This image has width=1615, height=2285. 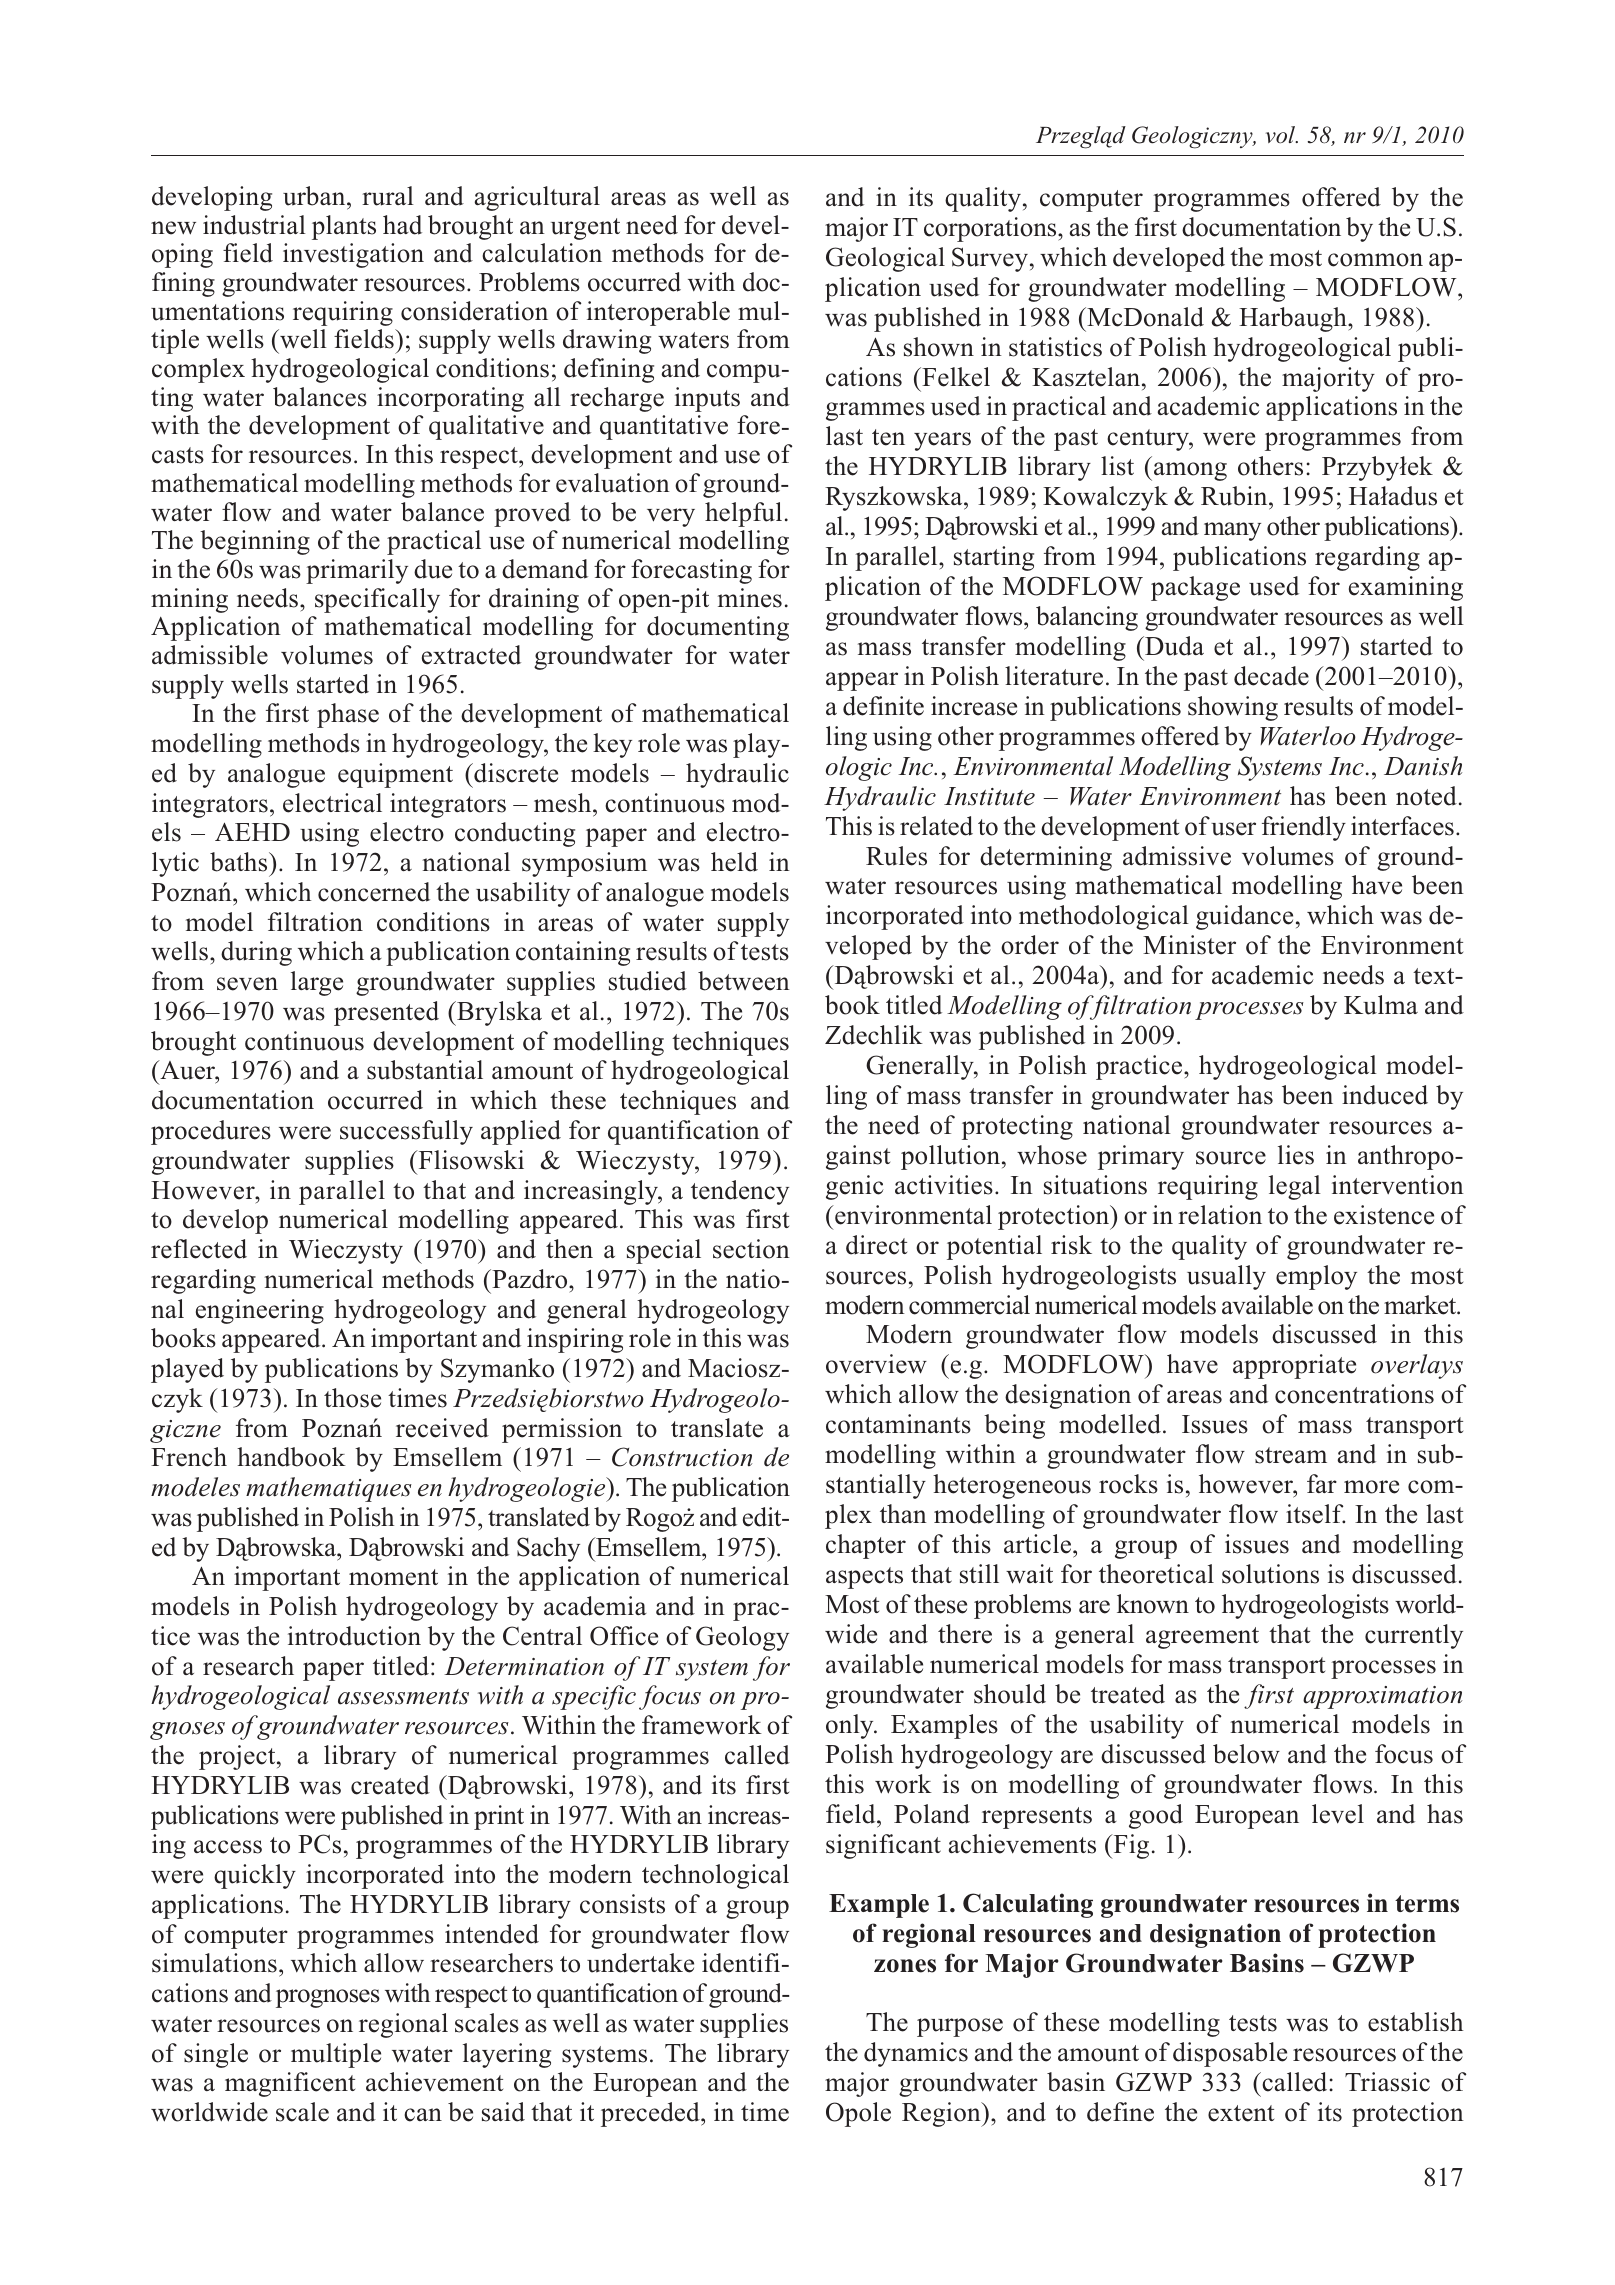 What do you see at coordinates (332, 803) in the image?
I see `electrical` at bounding box center [332, 803].
